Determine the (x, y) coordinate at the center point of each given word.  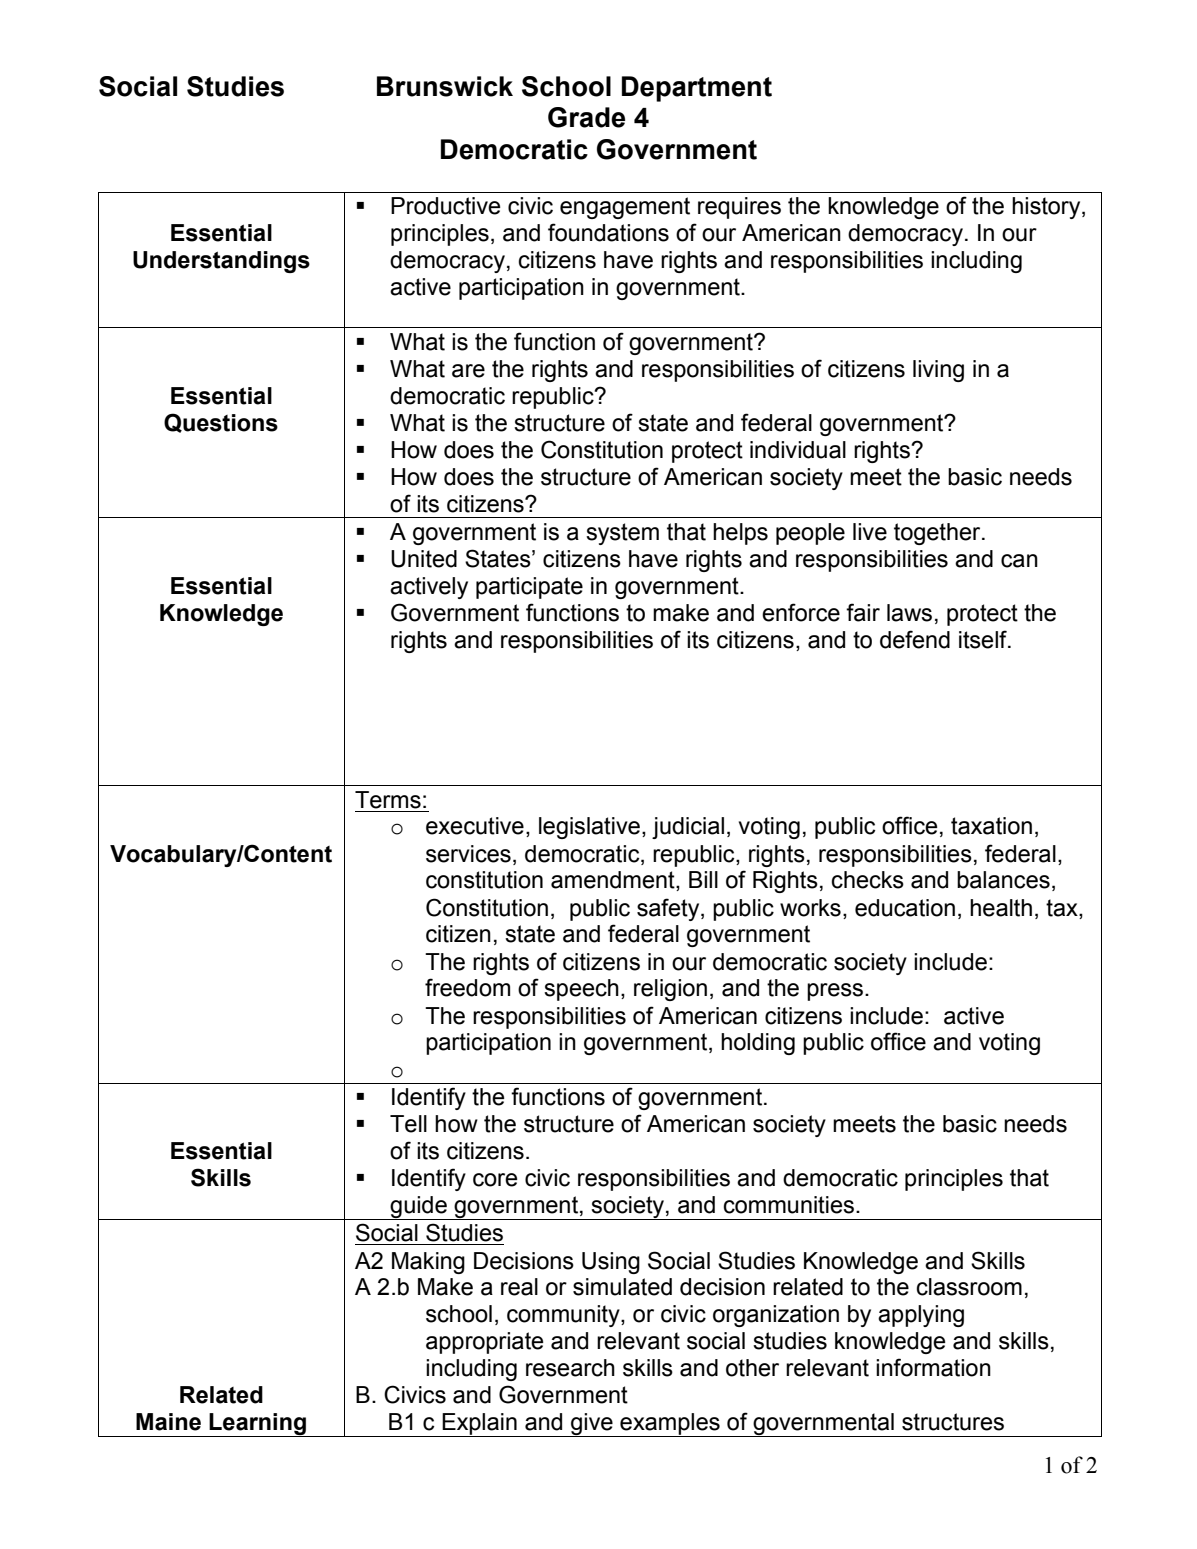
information (933, 1367)
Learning (258, 1425)
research (570, 1368)
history (1047, 208)
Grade (586, 117)
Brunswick (445, 86)
